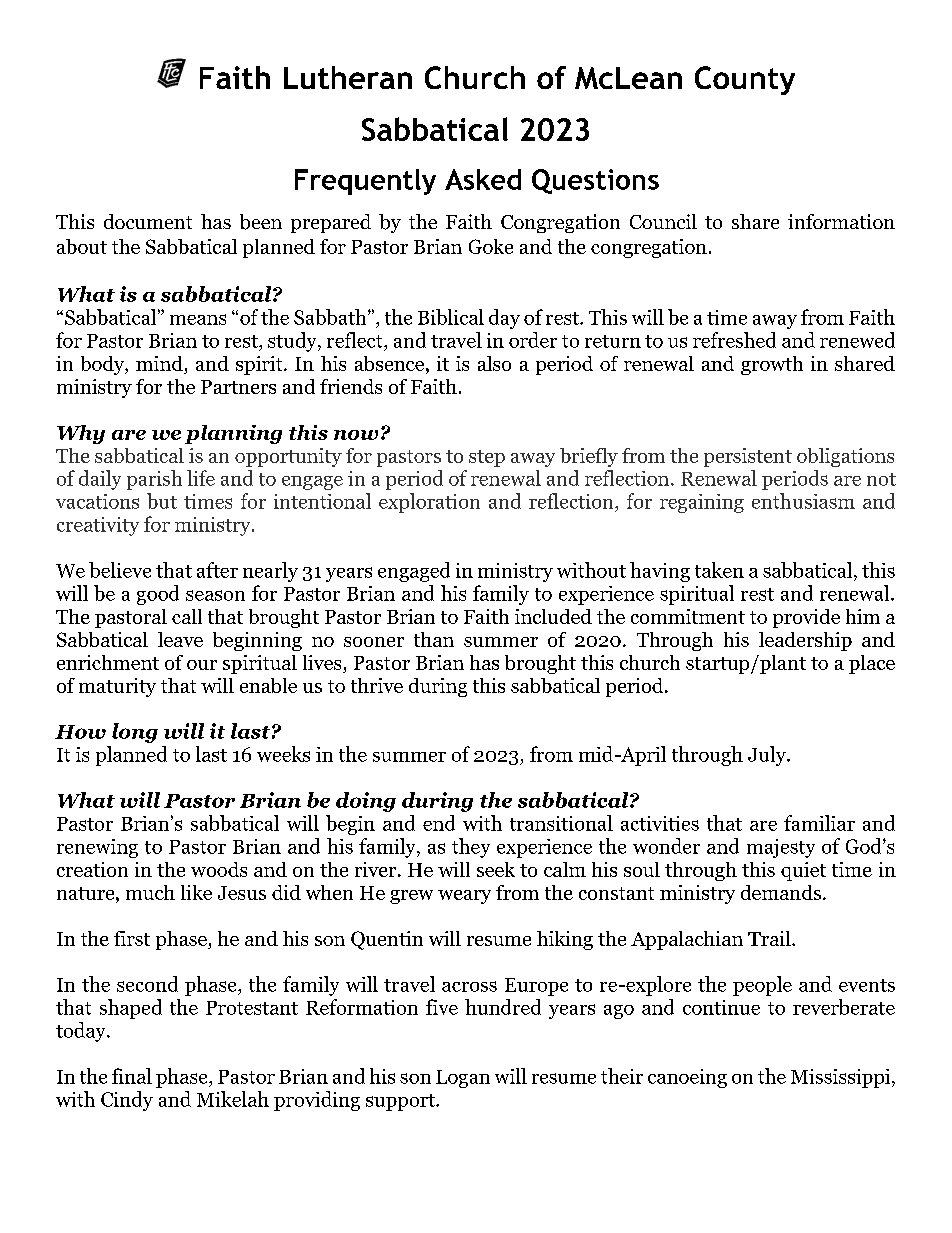 The width and height of the document is (952, 1233). I want to click on Lutheran, so click(348, 77).
